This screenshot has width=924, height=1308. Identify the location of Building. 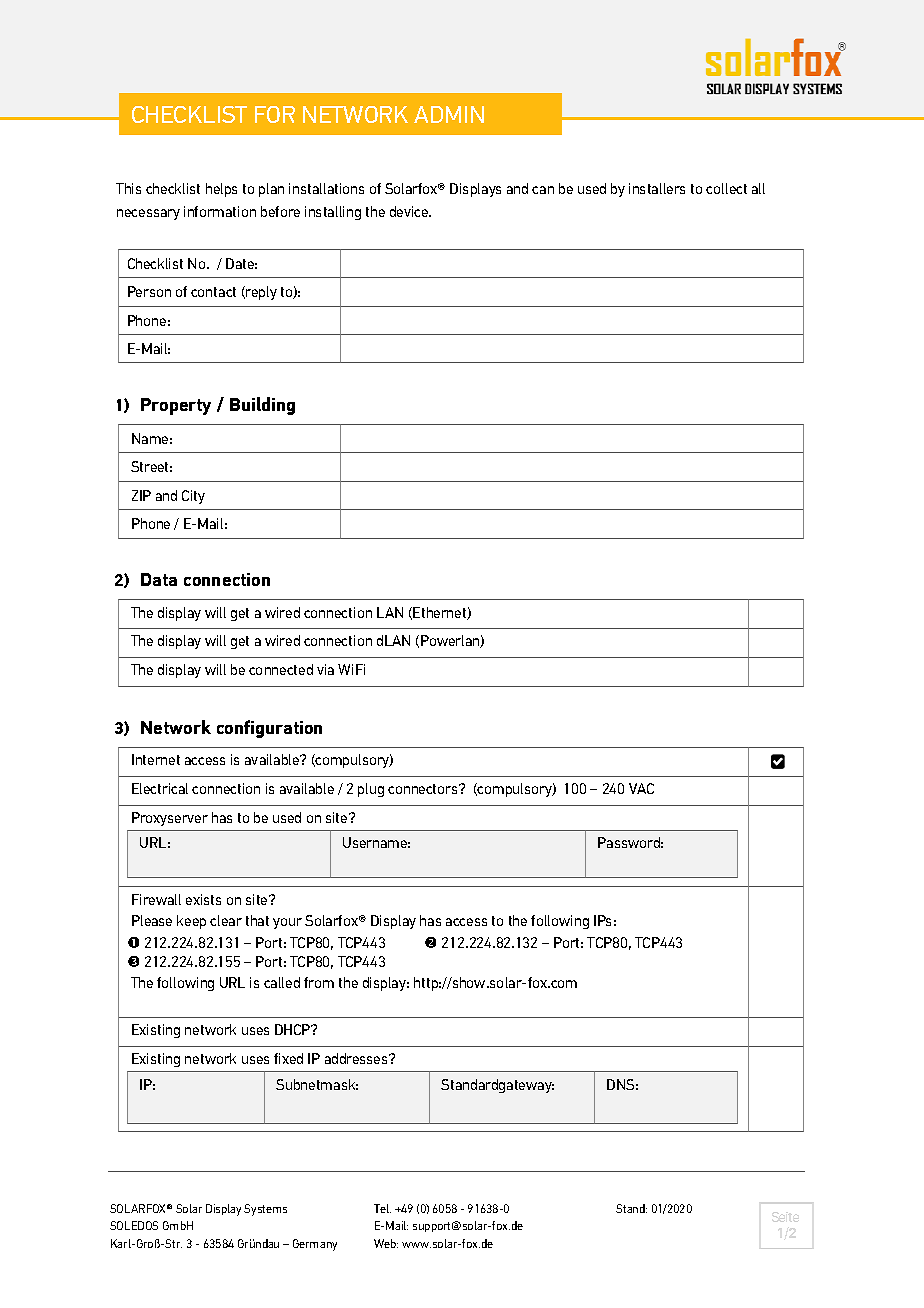
(262, 406).
